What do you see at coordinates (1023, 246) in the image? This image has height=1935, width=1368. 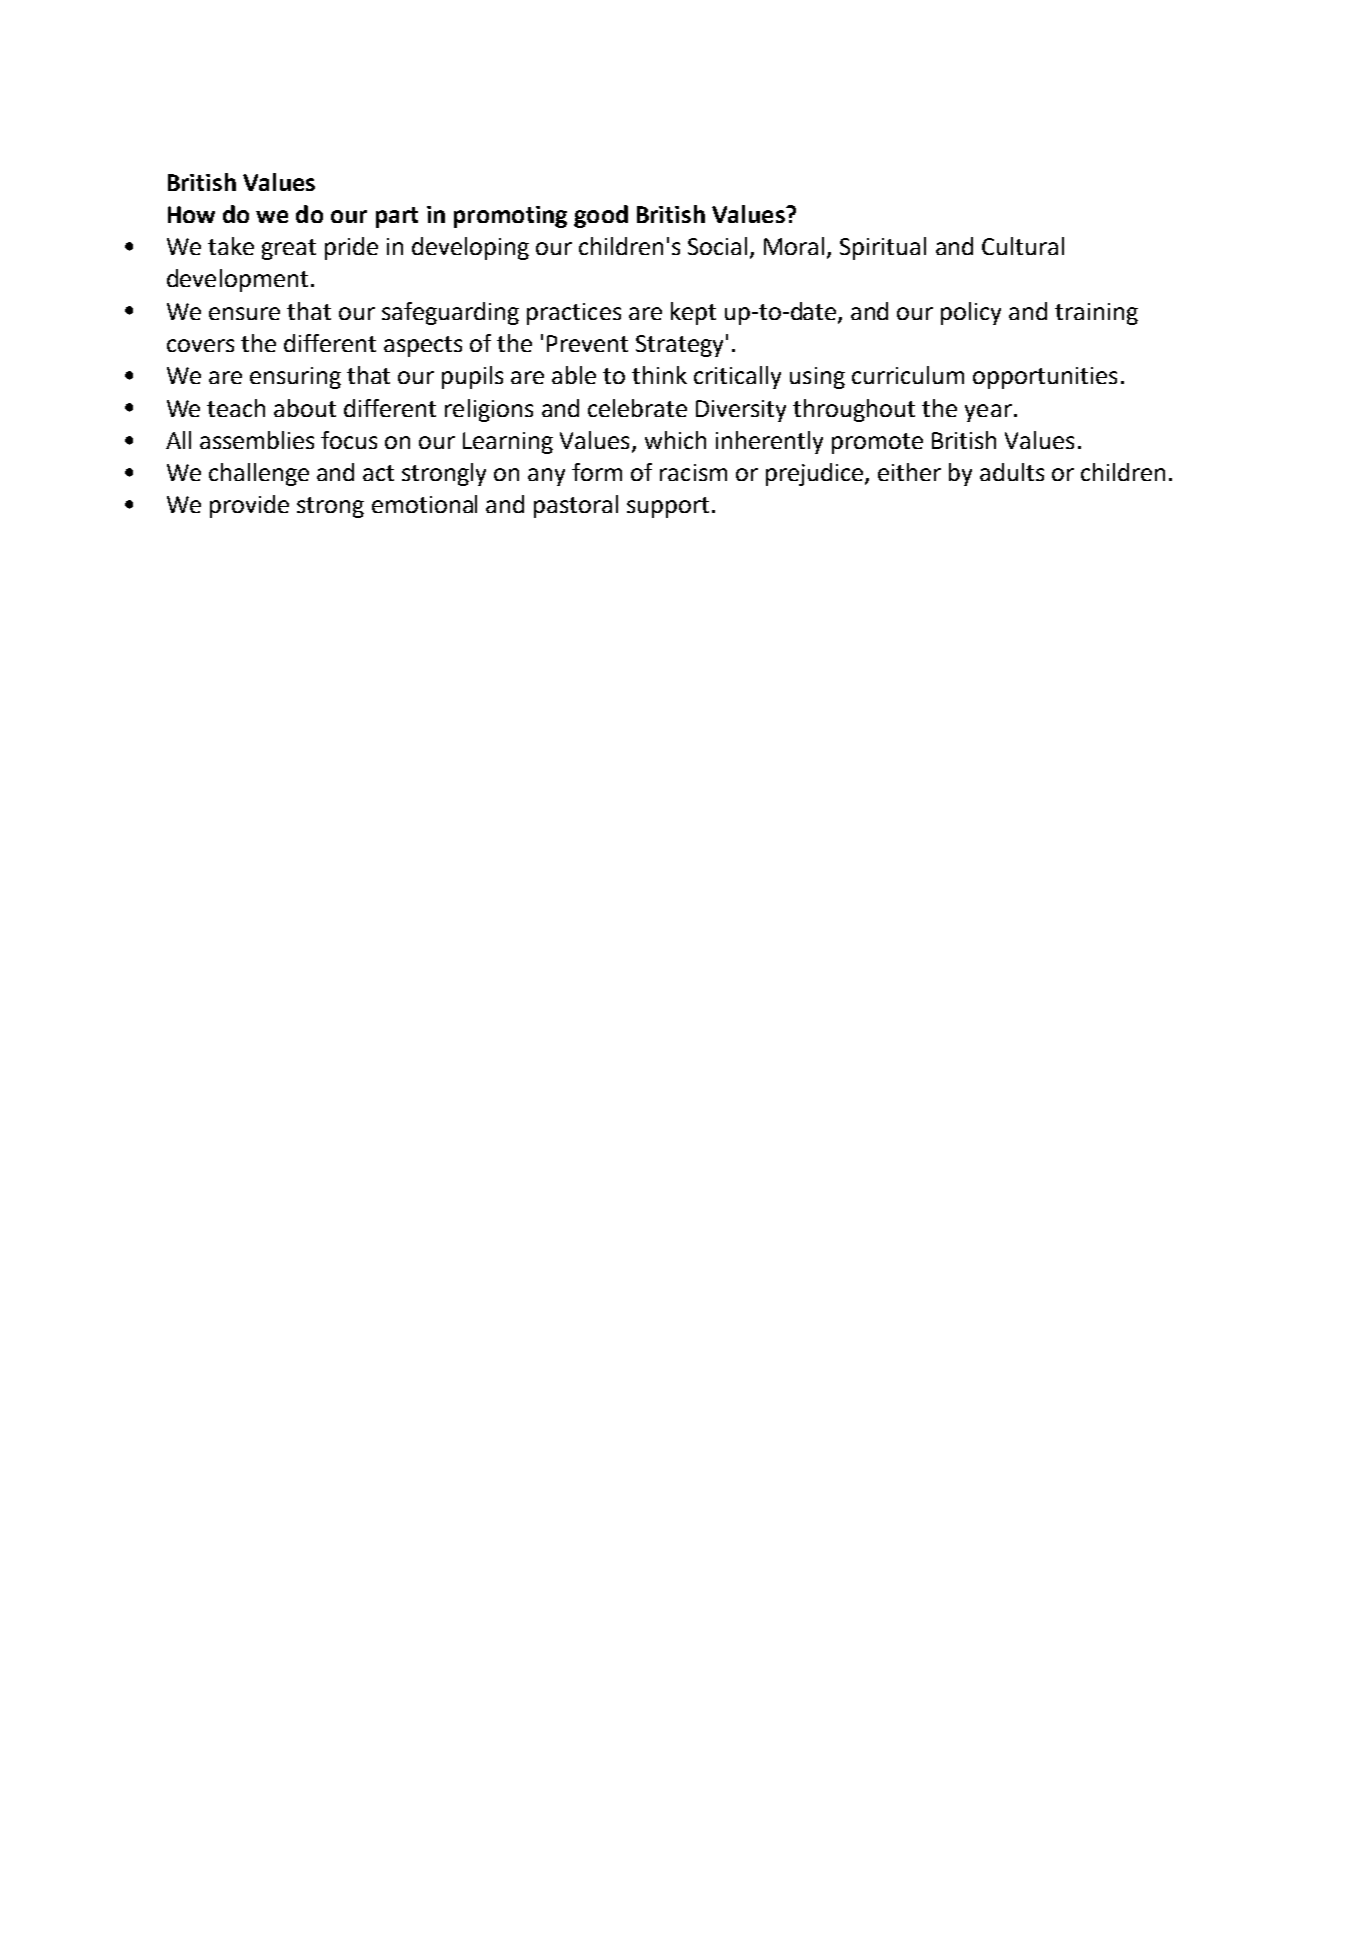 I see `Cultural` at bounding box center [1023, 246].
